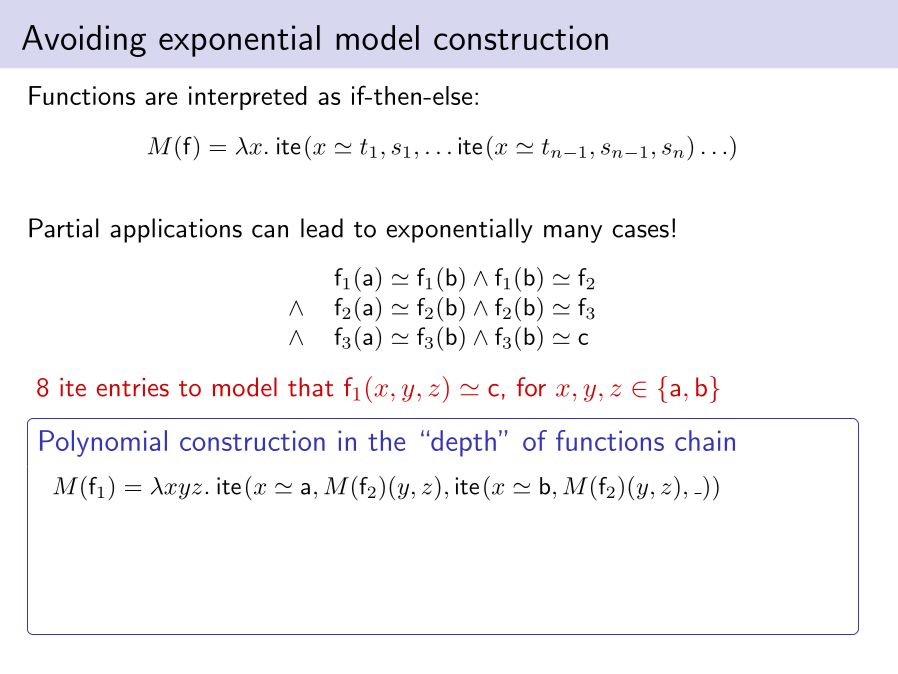 Image resolution: width=898 pixels, height=674 pixels. Describe the element at coordinates (573, 234) in the image. I see `many` at that location.
